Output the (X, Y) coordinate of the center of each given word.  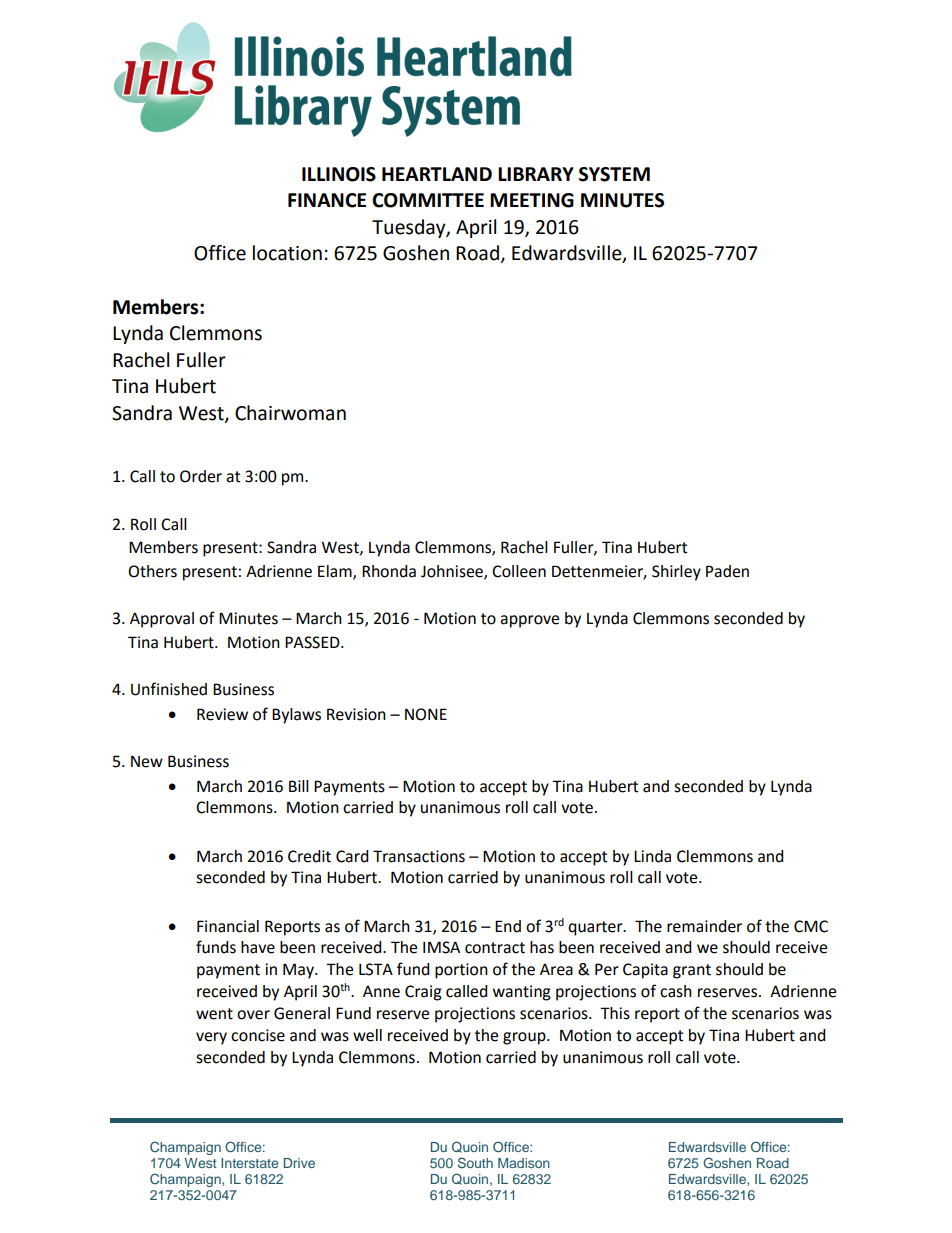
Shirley (676, 573)
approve (529, 621)
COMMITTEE (428, 200)
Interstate (249, 1163)
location (287, 253)
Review (222, 714)
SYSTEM (614, 174)
